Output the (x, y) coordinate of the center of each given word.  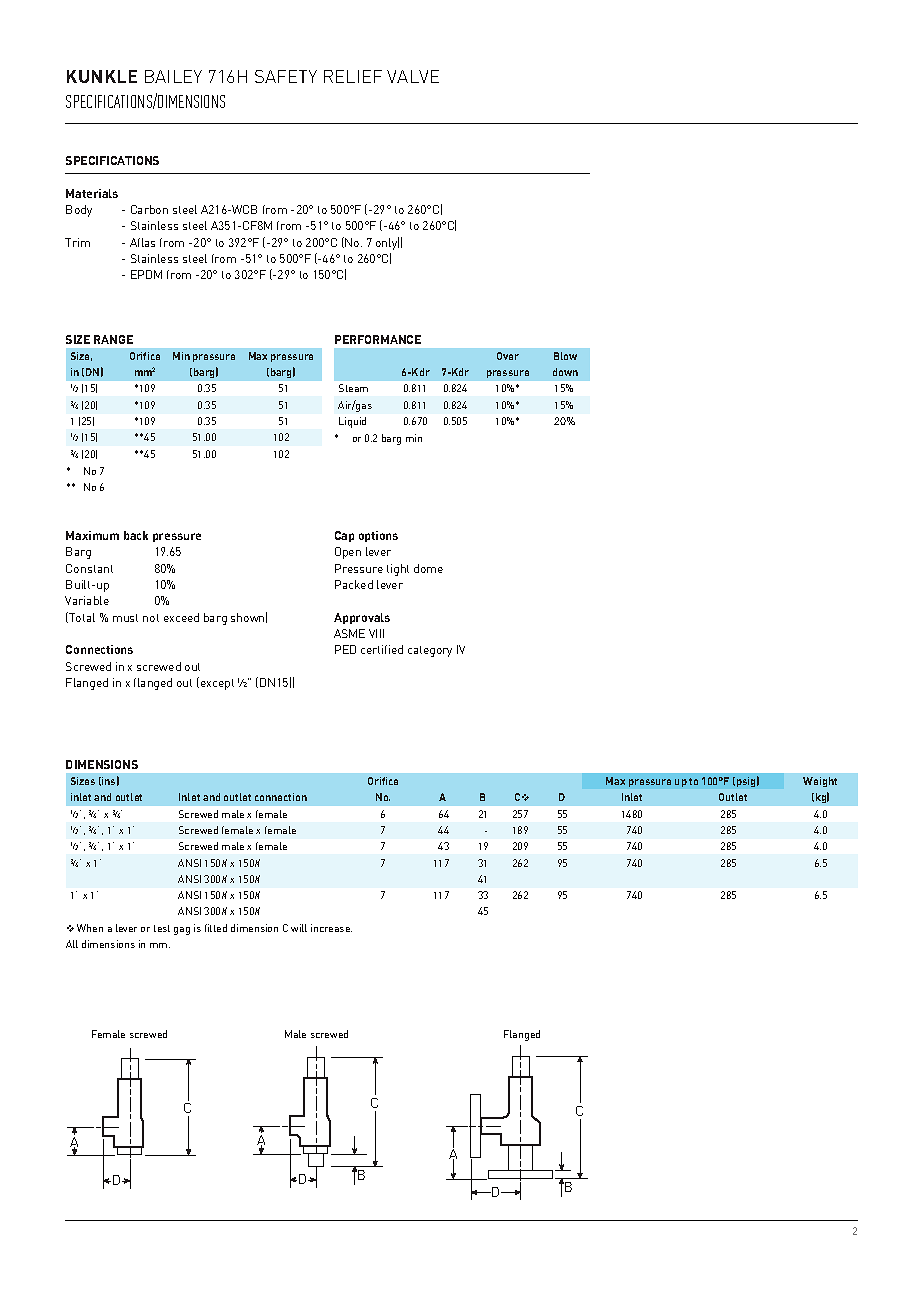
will (299, 928)
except (216, 683)
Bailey (173, 76)
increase (331, 928)
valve (413, 76)
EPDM (146, 274)
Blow (565, 356)
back (136, 535)
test (162, 928)
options (378, 536)
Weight (820, 782)
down (565, 372)
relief (353, 76)
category (430, 651)
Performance (378, 339)
